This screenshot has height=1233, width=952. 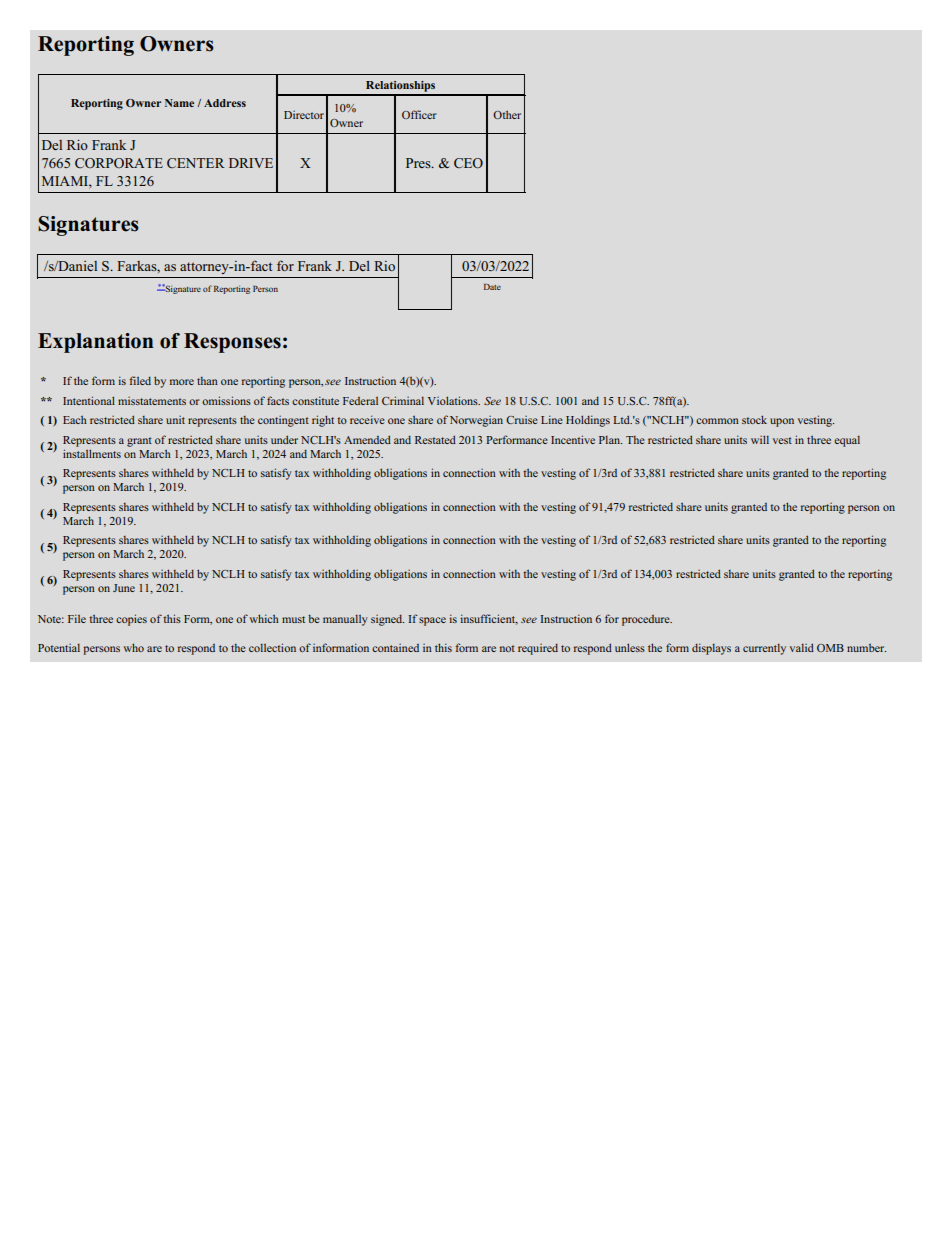 I want to click on more, so click(x=182, y=382).
